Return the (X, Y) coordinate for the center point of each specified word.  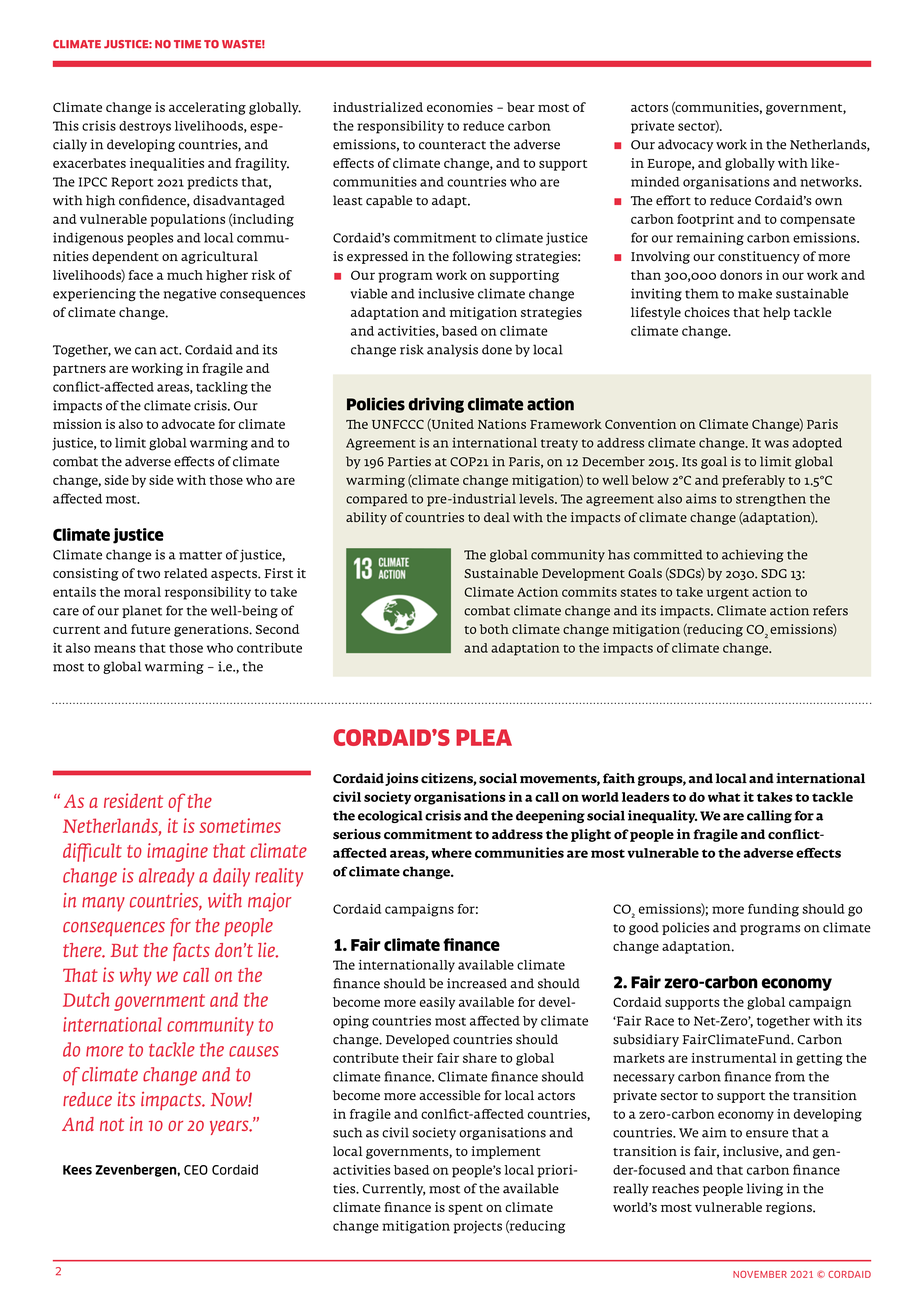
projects (477, 1227)
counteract (452, 145)
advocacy (685, 145)
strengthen (771, 500)
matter (200, 555)
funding (773, 910)
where (451, 853)
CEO (196, 1170)
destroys (145, 127)
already (166, 877)
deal (497, 517)
